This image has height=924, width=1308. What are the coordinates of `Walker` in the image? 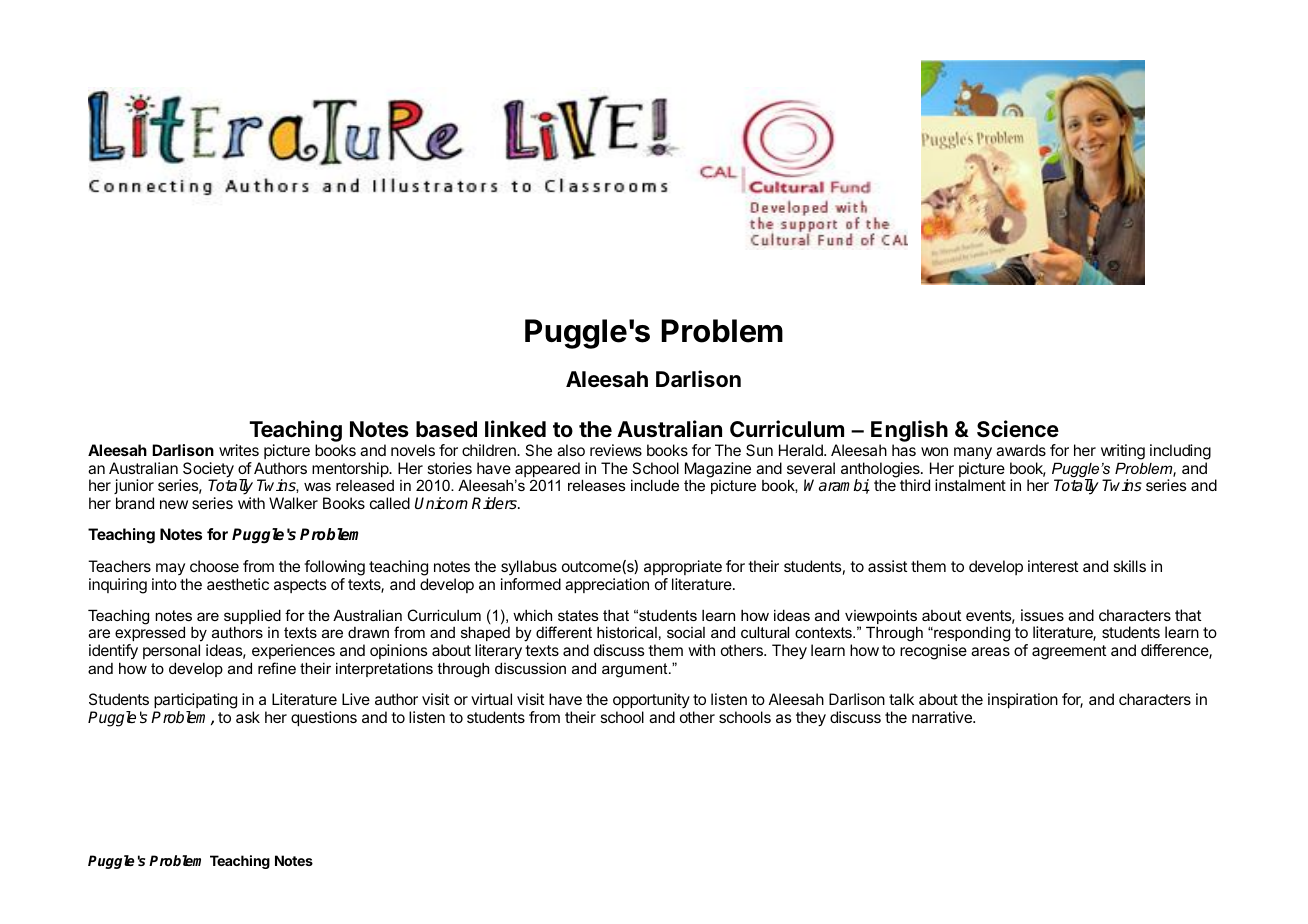 It's located at (293, 503).
